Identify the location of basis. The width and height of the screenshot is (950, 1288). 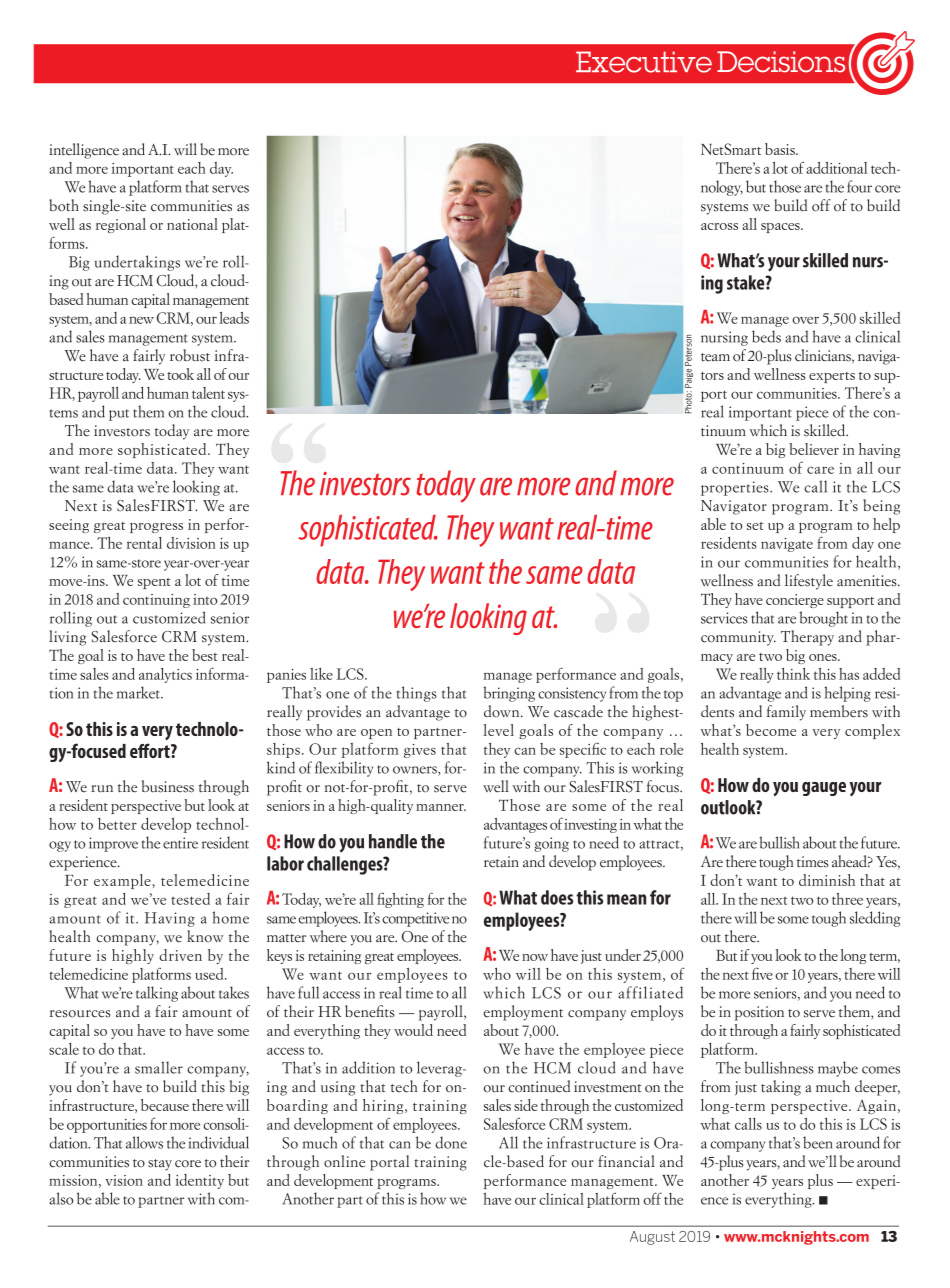
(781, 149).
